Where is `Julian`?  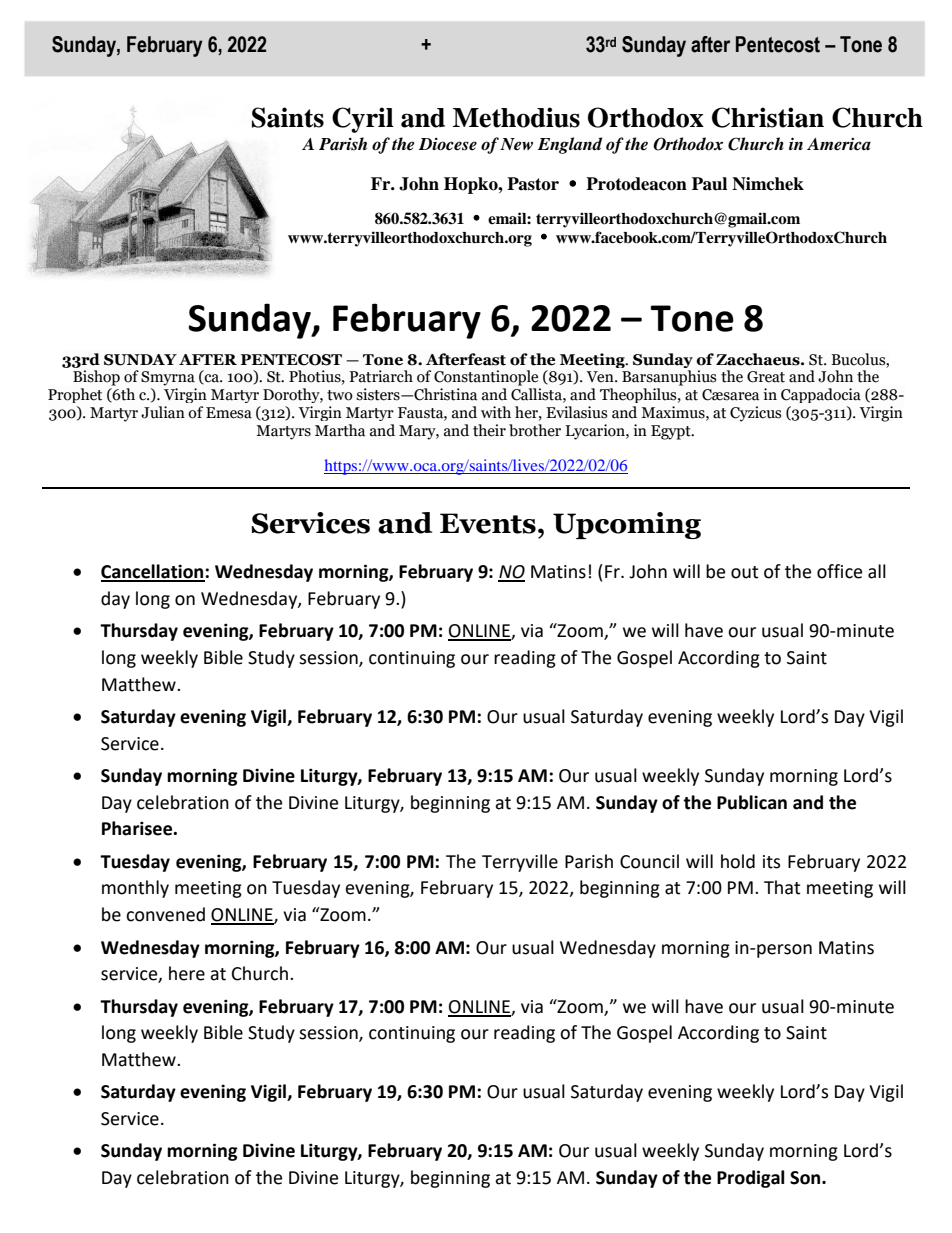 Julian is located at coordinates (163, 412).
